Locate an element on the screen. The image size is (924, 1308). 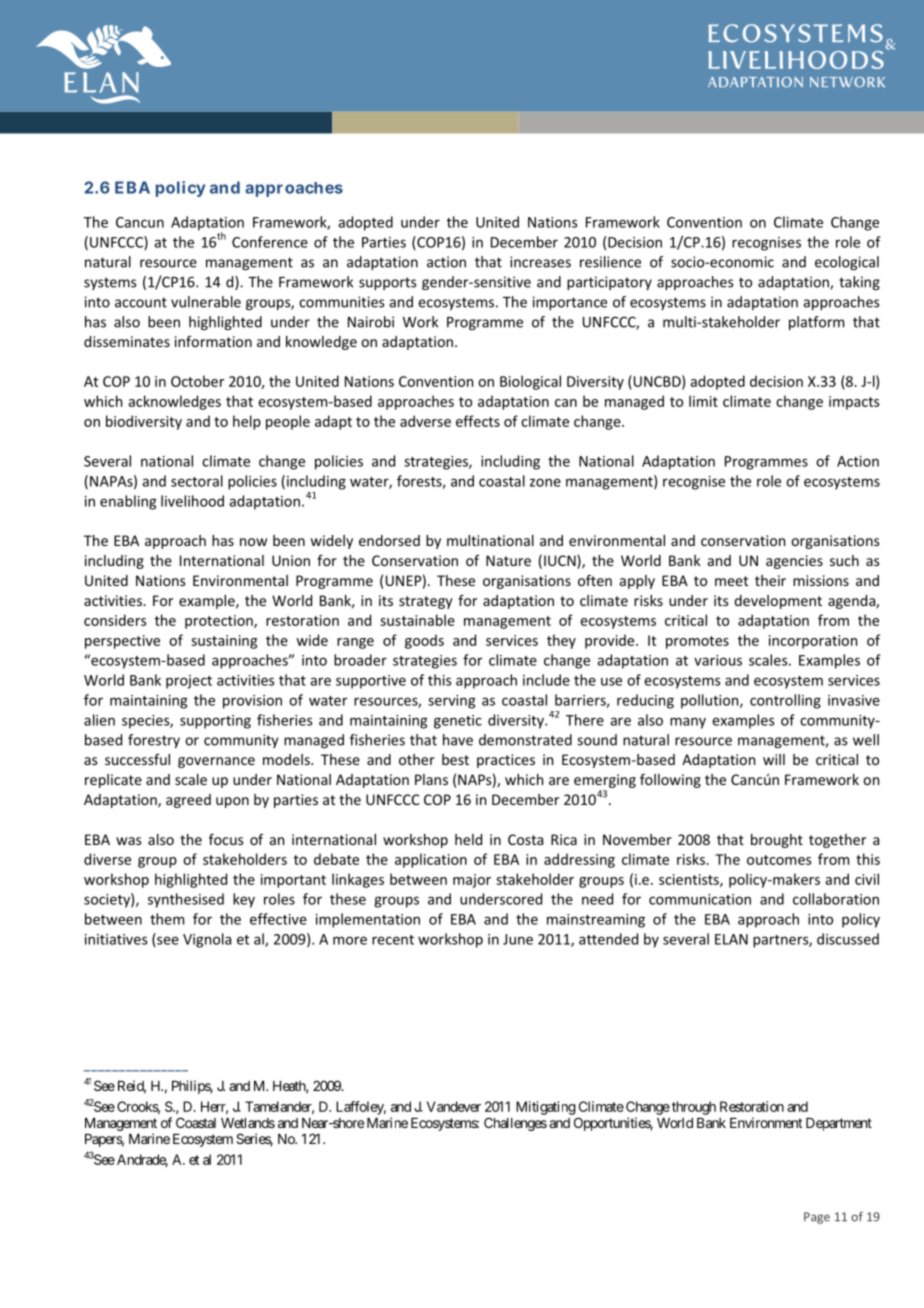
livelihood is located at coordinates (192, 501).
